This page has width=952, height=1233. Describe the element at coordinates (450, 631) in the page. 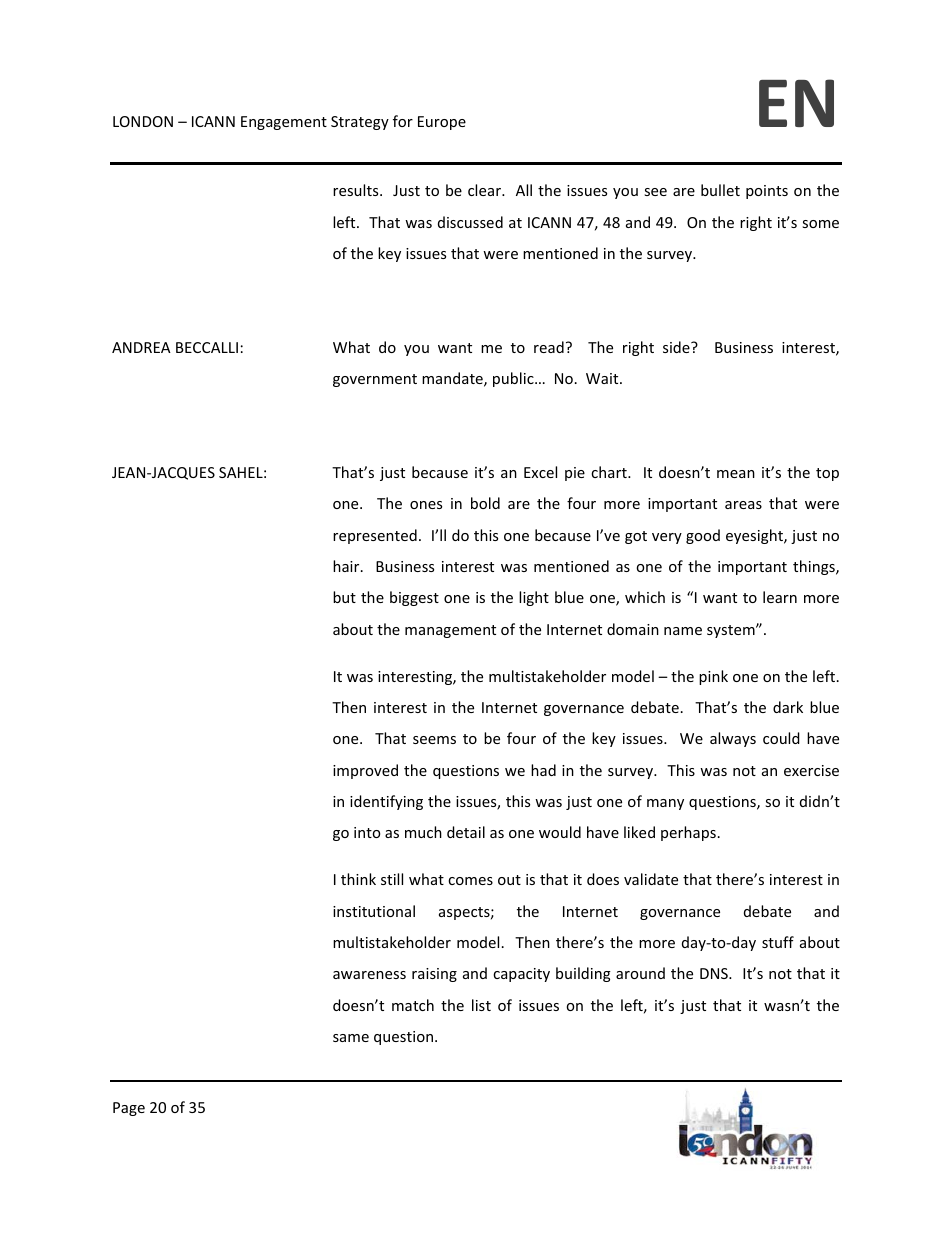

I see `management` at that location.
